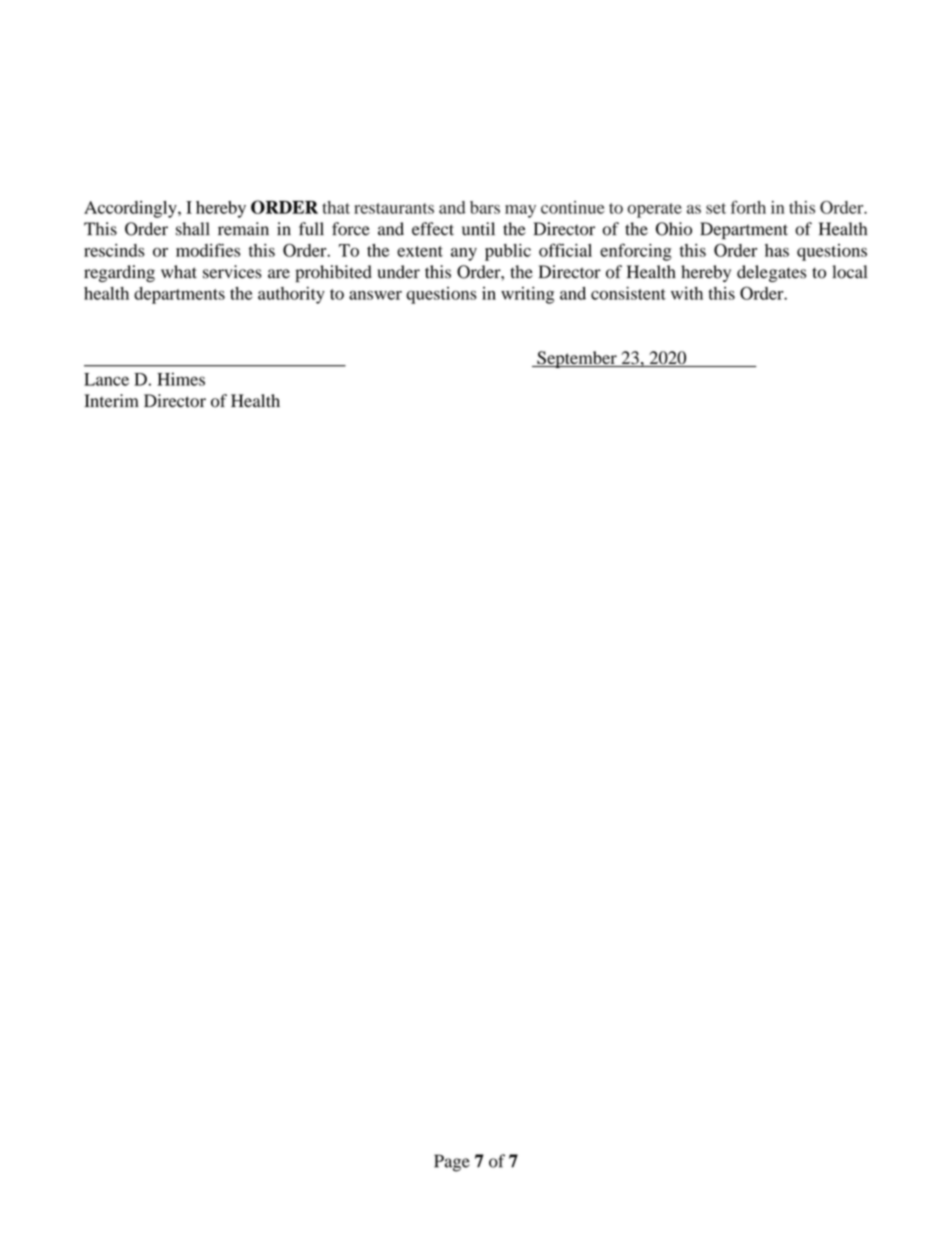 The height and width of the document is (1233, 952). I want to click on shall, so click(193, 229).
